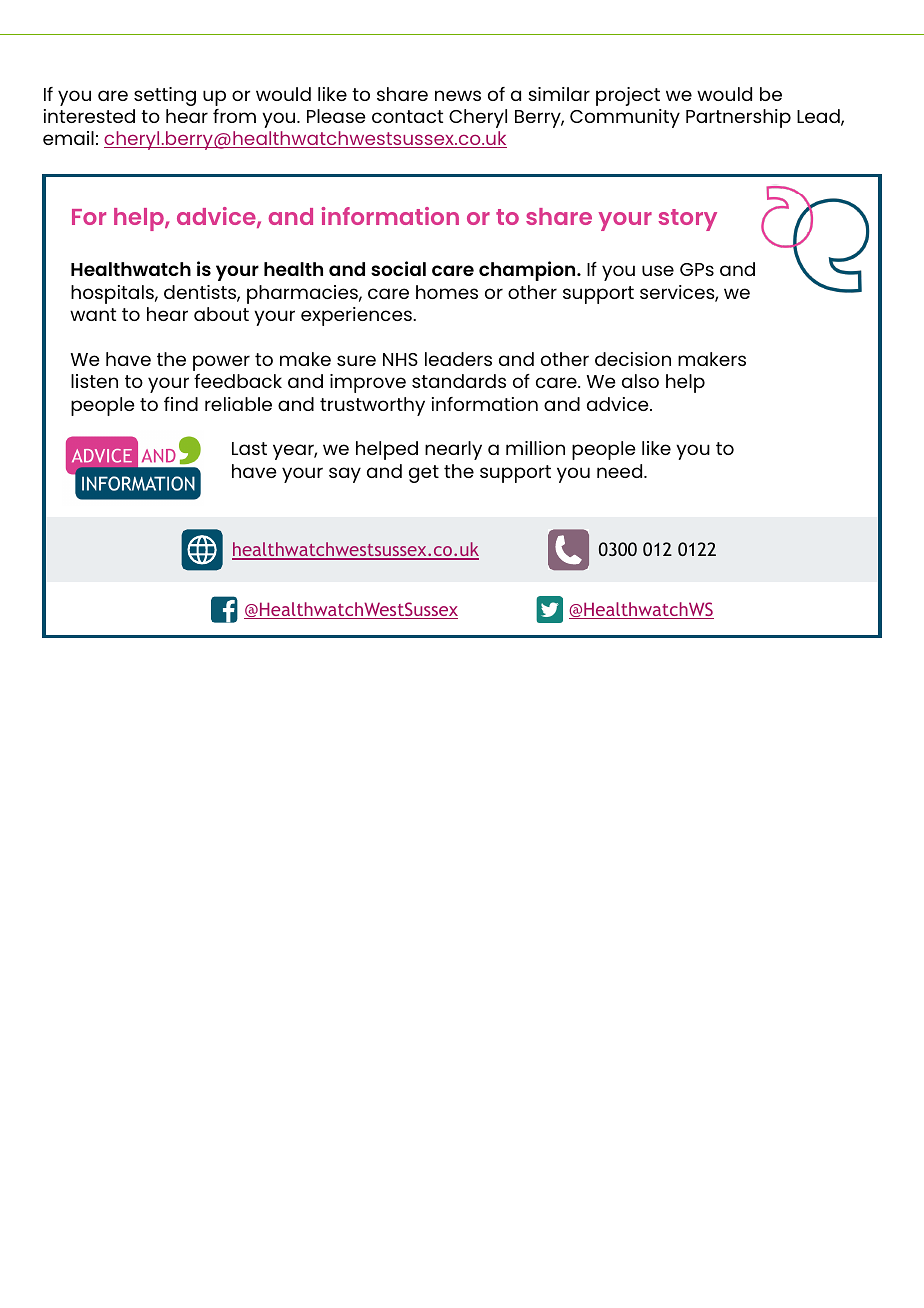 The image size is (924, 1308). What do you see at coordinates (687, 220) in the page?
I see `story` at bounding box center [687, 220].
